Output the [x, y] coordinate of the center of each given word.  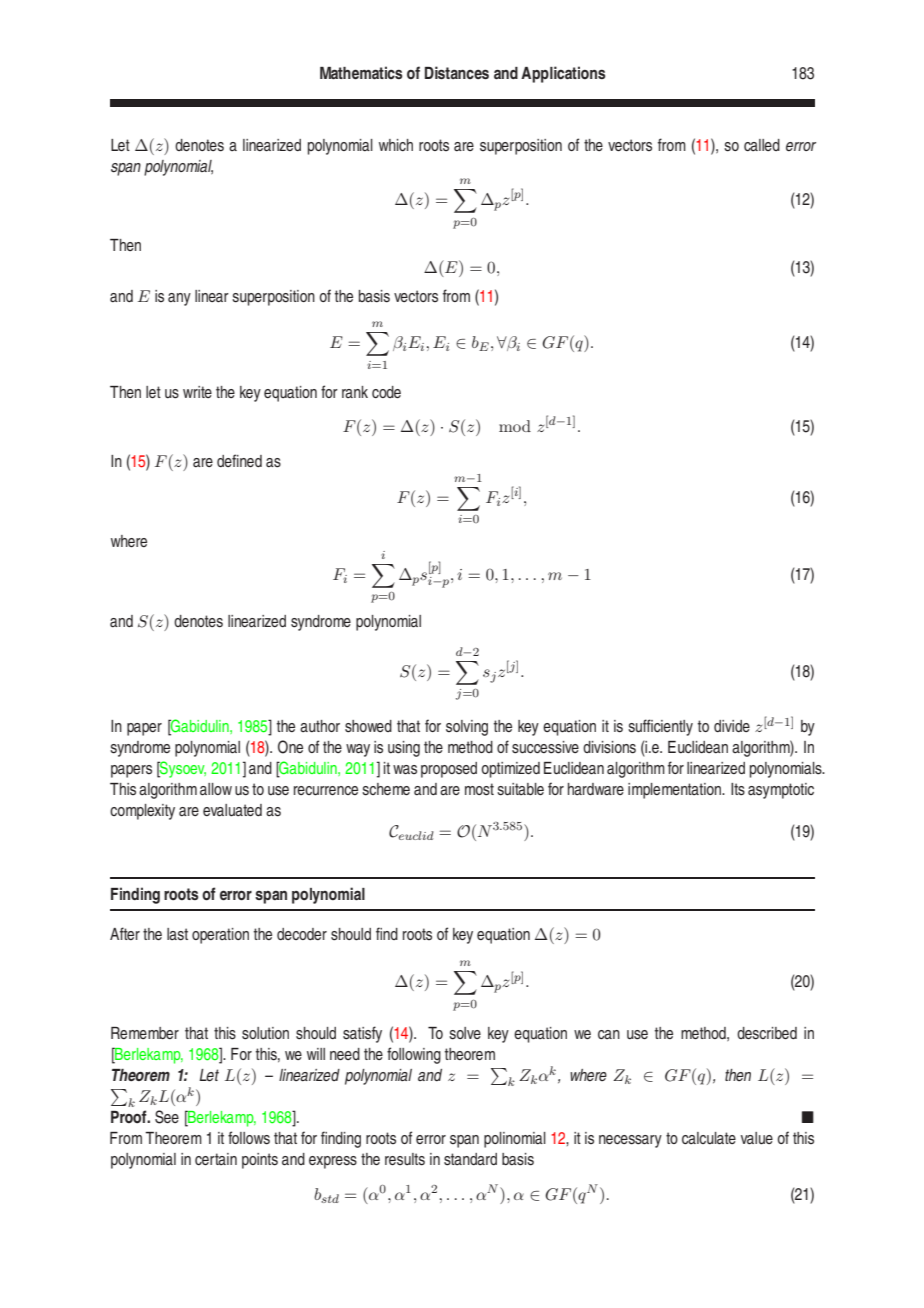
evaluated [232, 810]
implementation [676, 791]
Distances [457, 72]
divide [732, 726]
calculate [709, 1138]
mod [515, 426]
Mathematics [361, 73]
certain [216, 1159]
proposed [449, 770]
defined [239, 460]
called [762, 145]
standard [470, 1159]
